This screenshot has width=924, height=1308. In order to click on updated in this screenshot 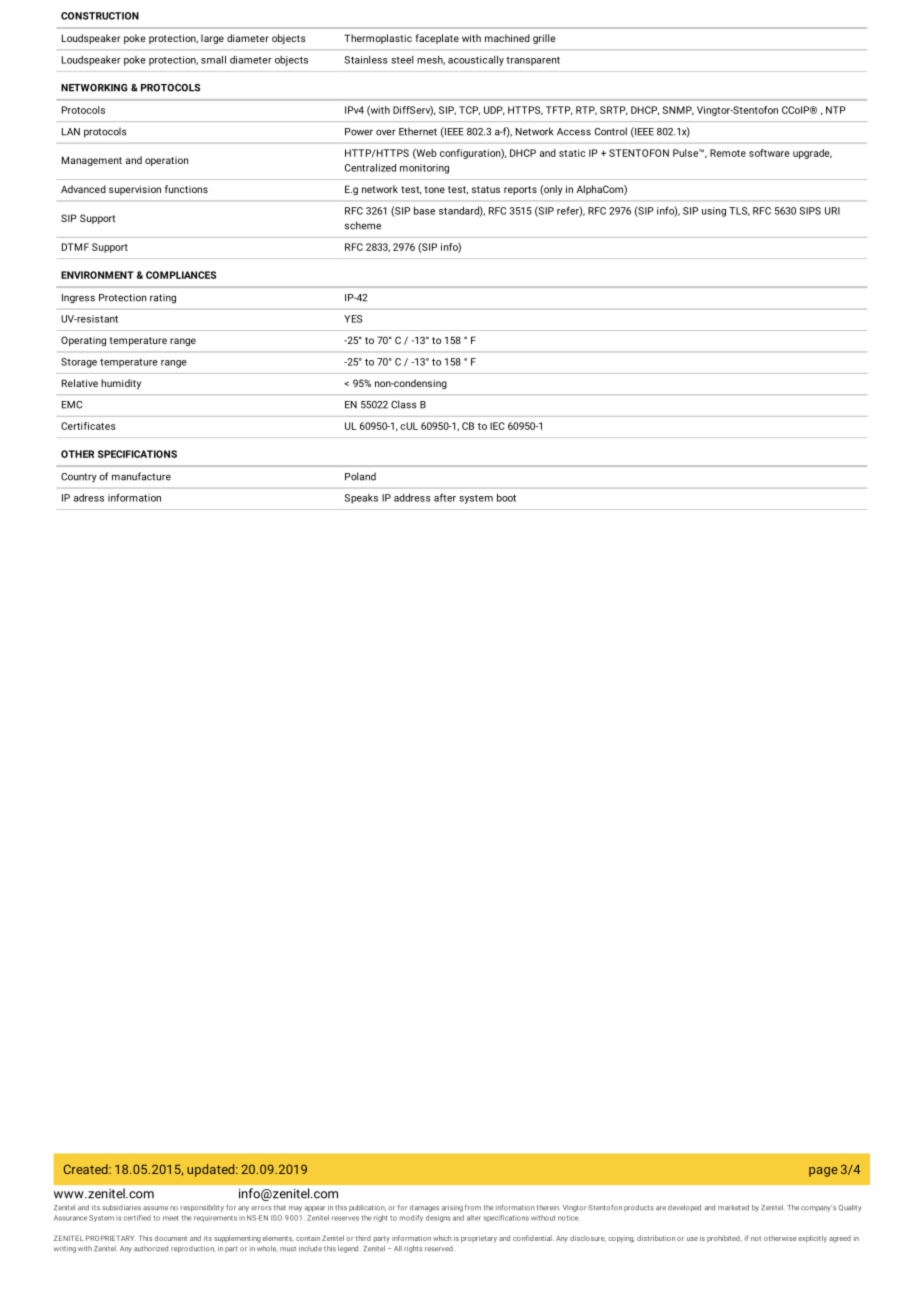, I will do `click(212, 1170)`.
